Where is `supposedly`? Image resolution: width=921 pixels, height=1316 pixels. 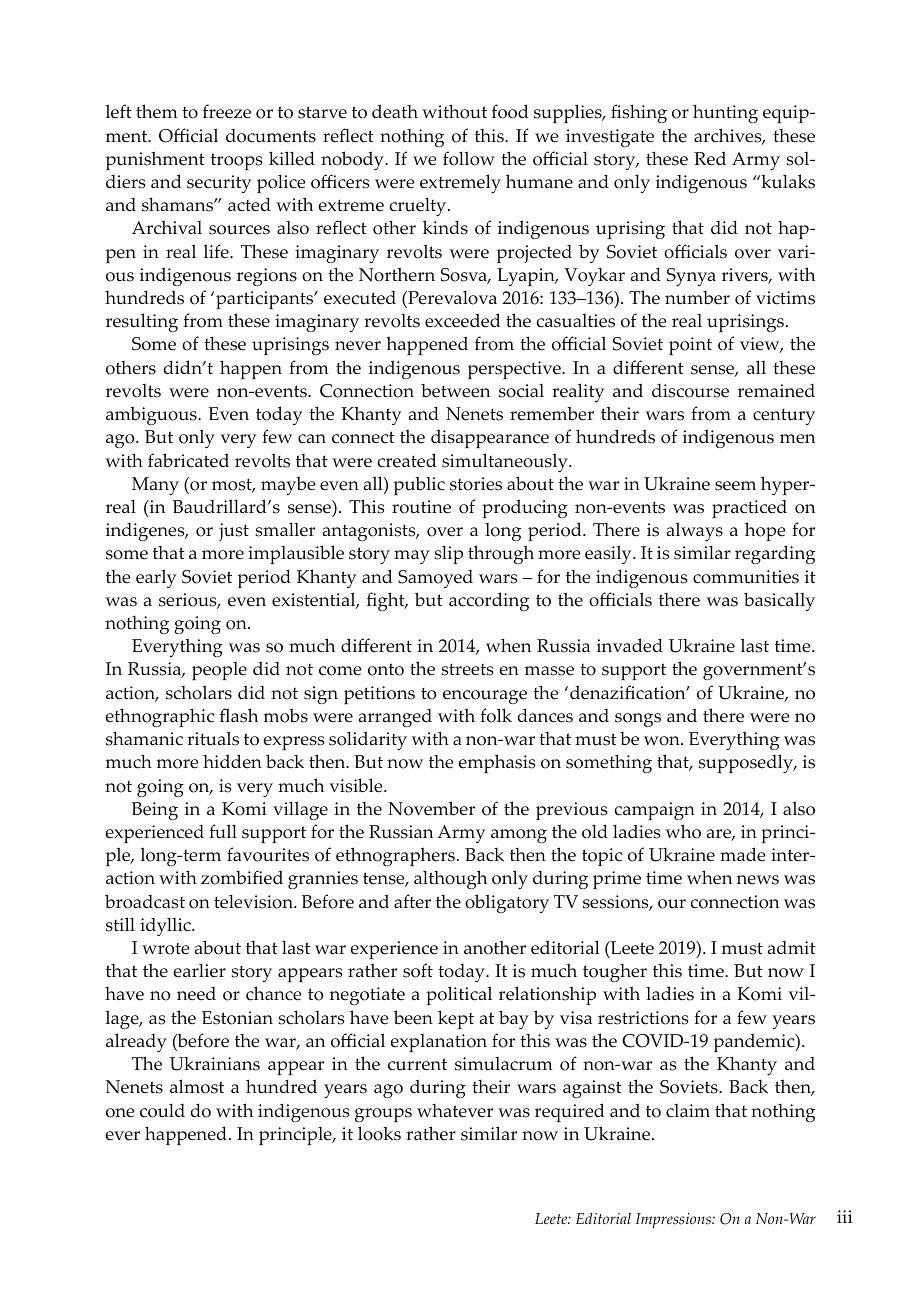
supposedly is located at coordinates (747, 763).
